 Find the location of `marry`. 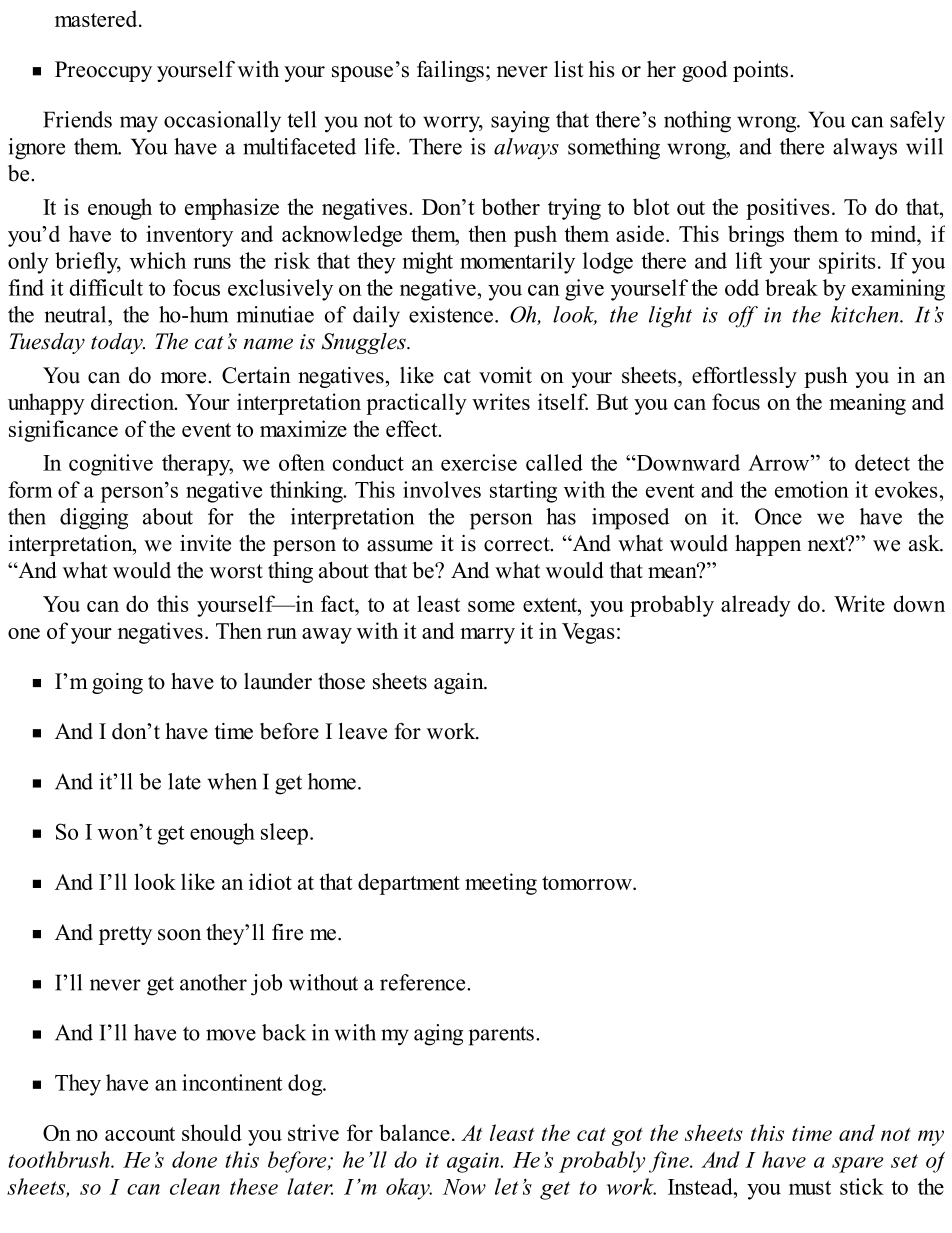

marry is located at coordinates (487, 636).
